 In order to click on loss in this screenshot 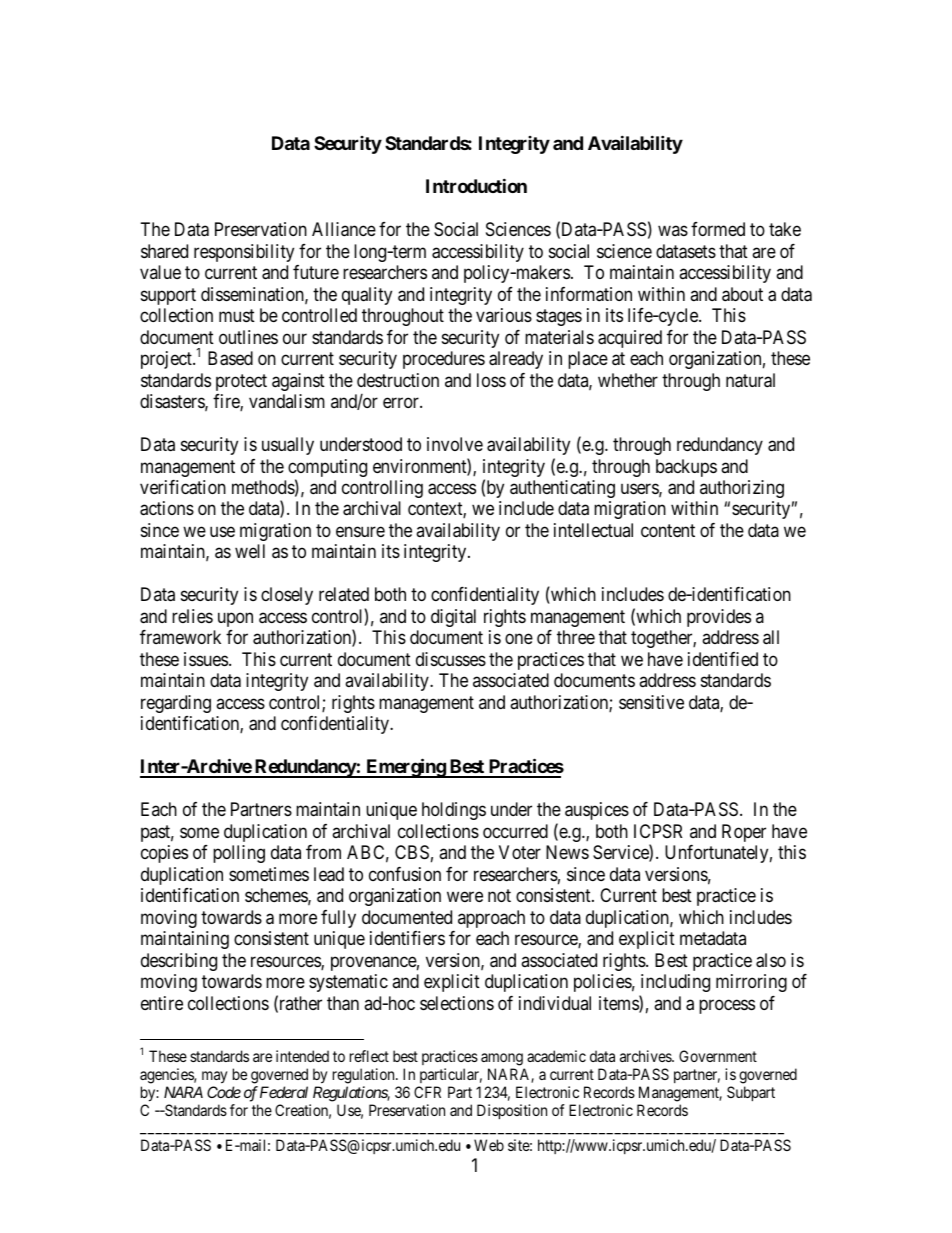, I will do `click(491, 380)`.
